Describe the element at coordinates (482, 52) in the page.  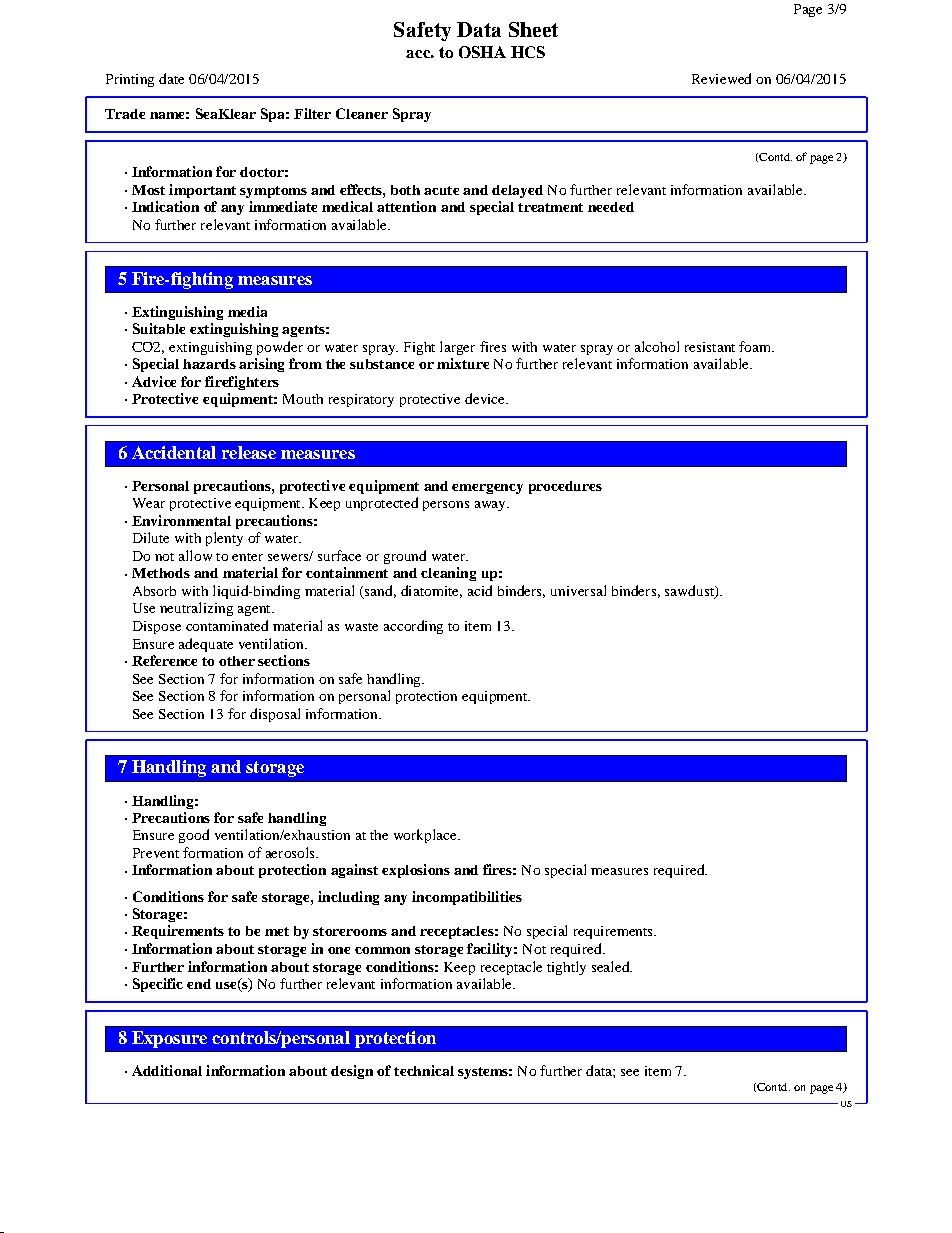
I see `OSHA` at that location.
